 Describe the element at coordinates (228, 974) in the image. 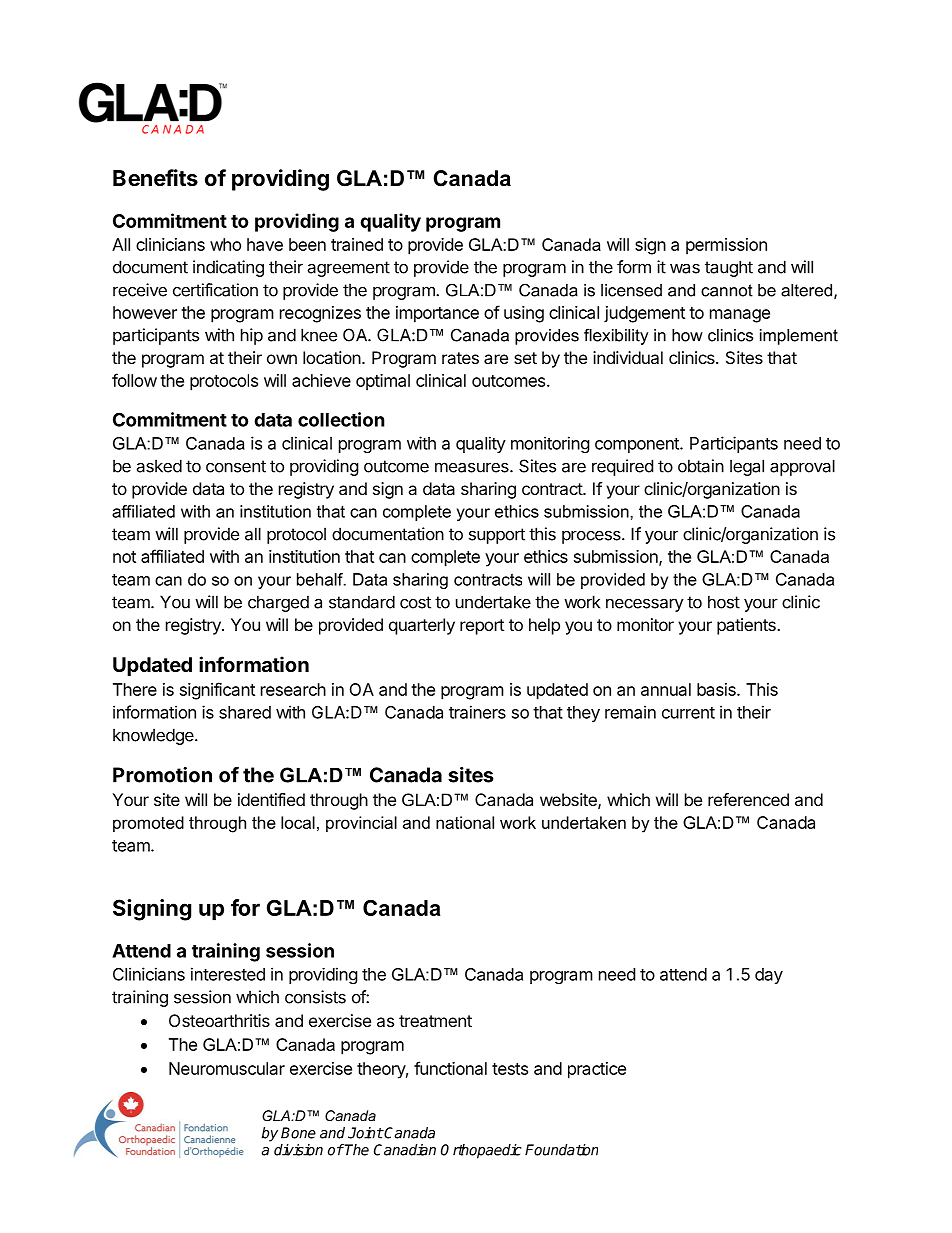

I see `interested` at that location.
